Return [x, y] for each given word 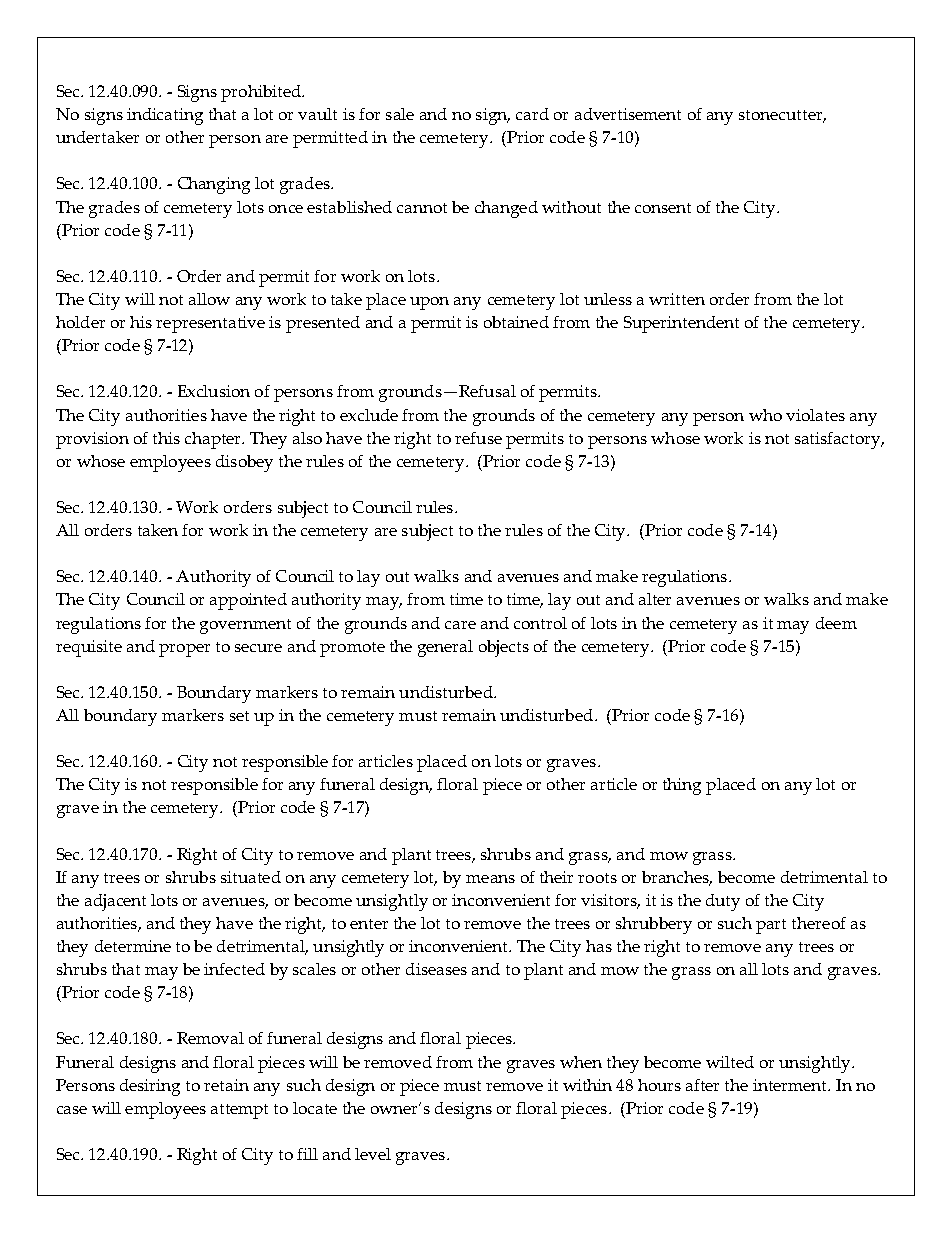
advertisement [628, 114]
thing [682, 786]
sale [400, 114]
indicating [165, 116]
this [166, 438]
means [490, 879]
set [239, 716]
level [373, 1154]
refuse [478, 438]
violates [815, 415]
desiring [150, 1087]
